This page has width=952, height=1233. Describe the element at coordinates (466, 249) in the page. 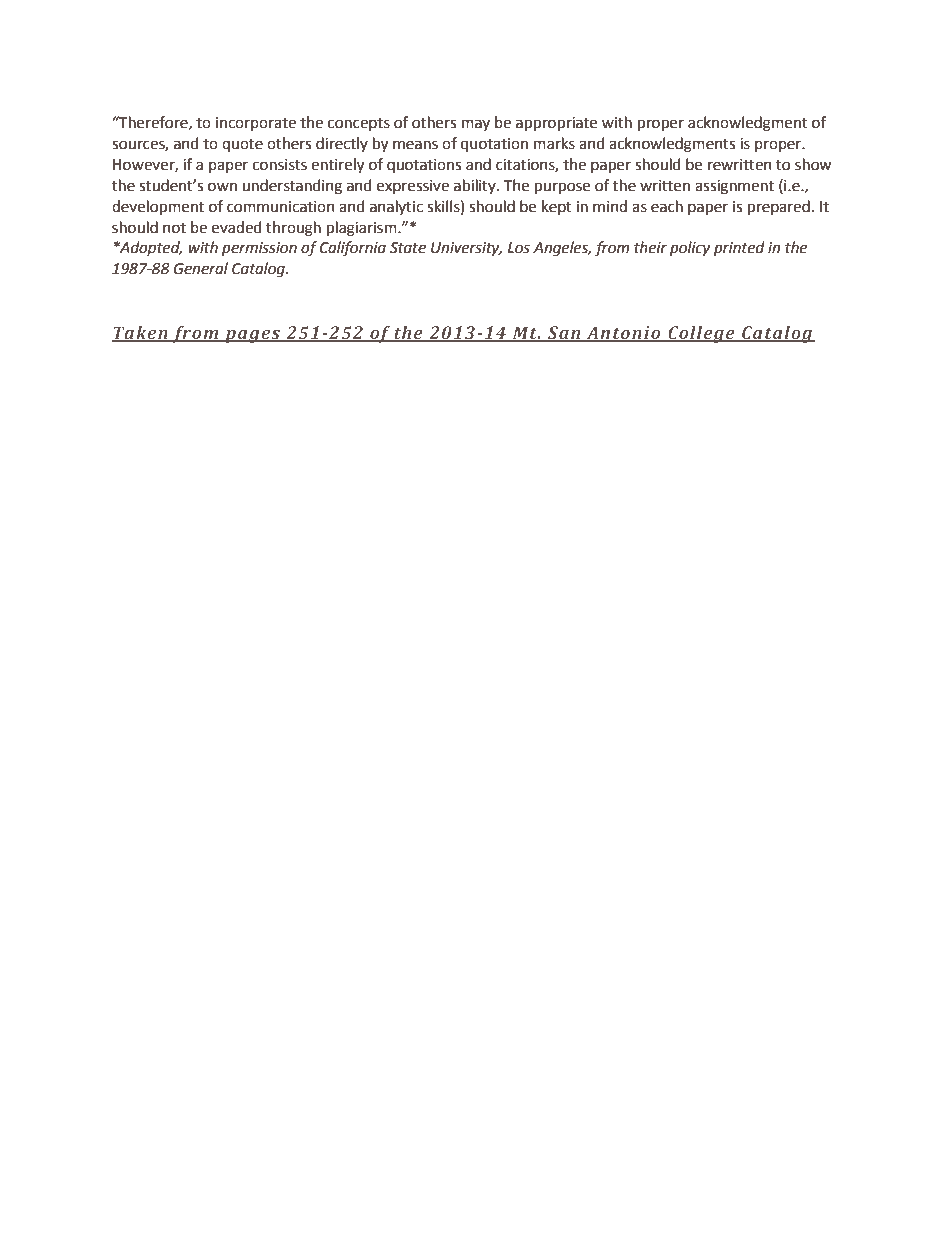

I see `University` at that location.
